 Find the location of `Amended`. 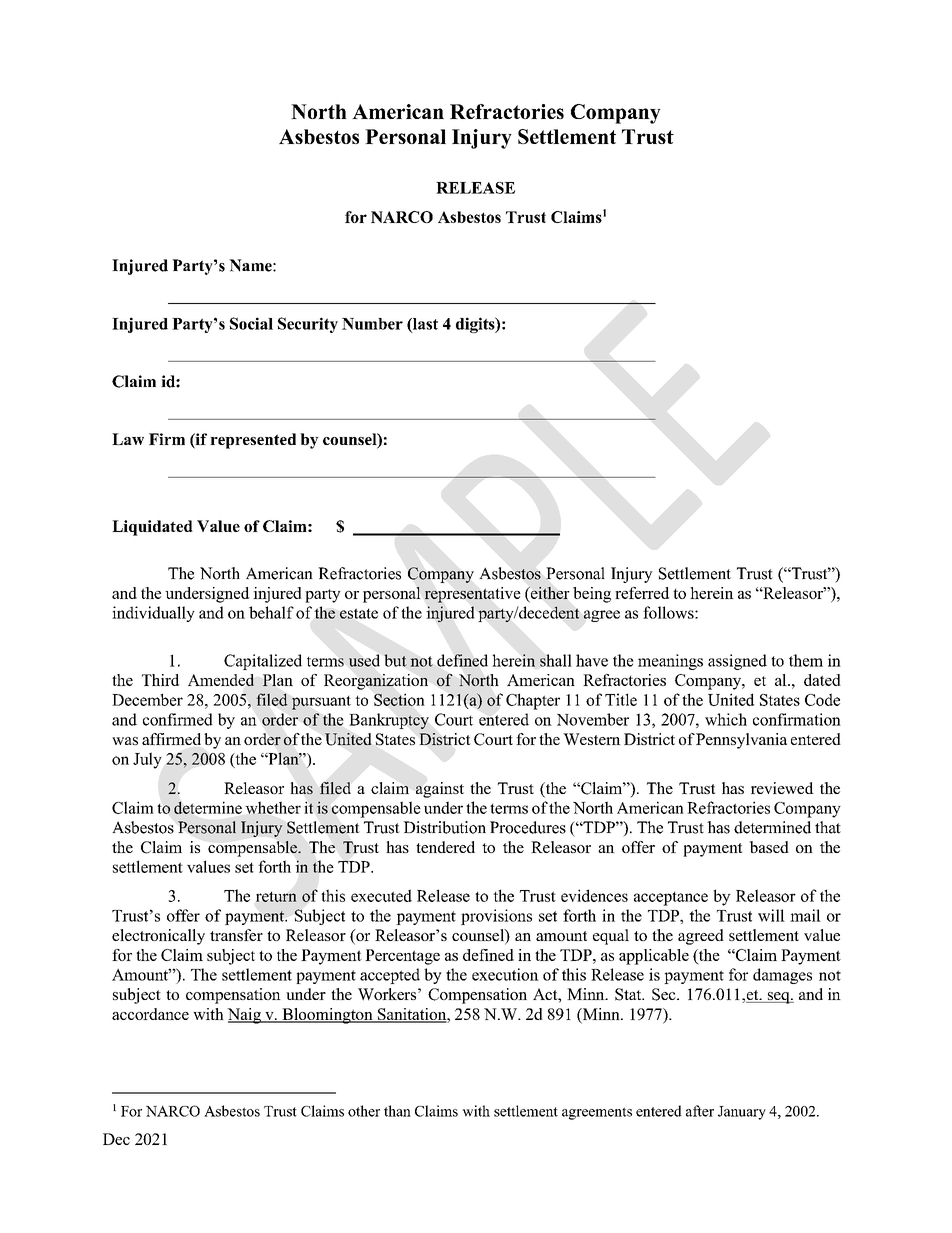

Amended is located at coordinates (221, 680).
